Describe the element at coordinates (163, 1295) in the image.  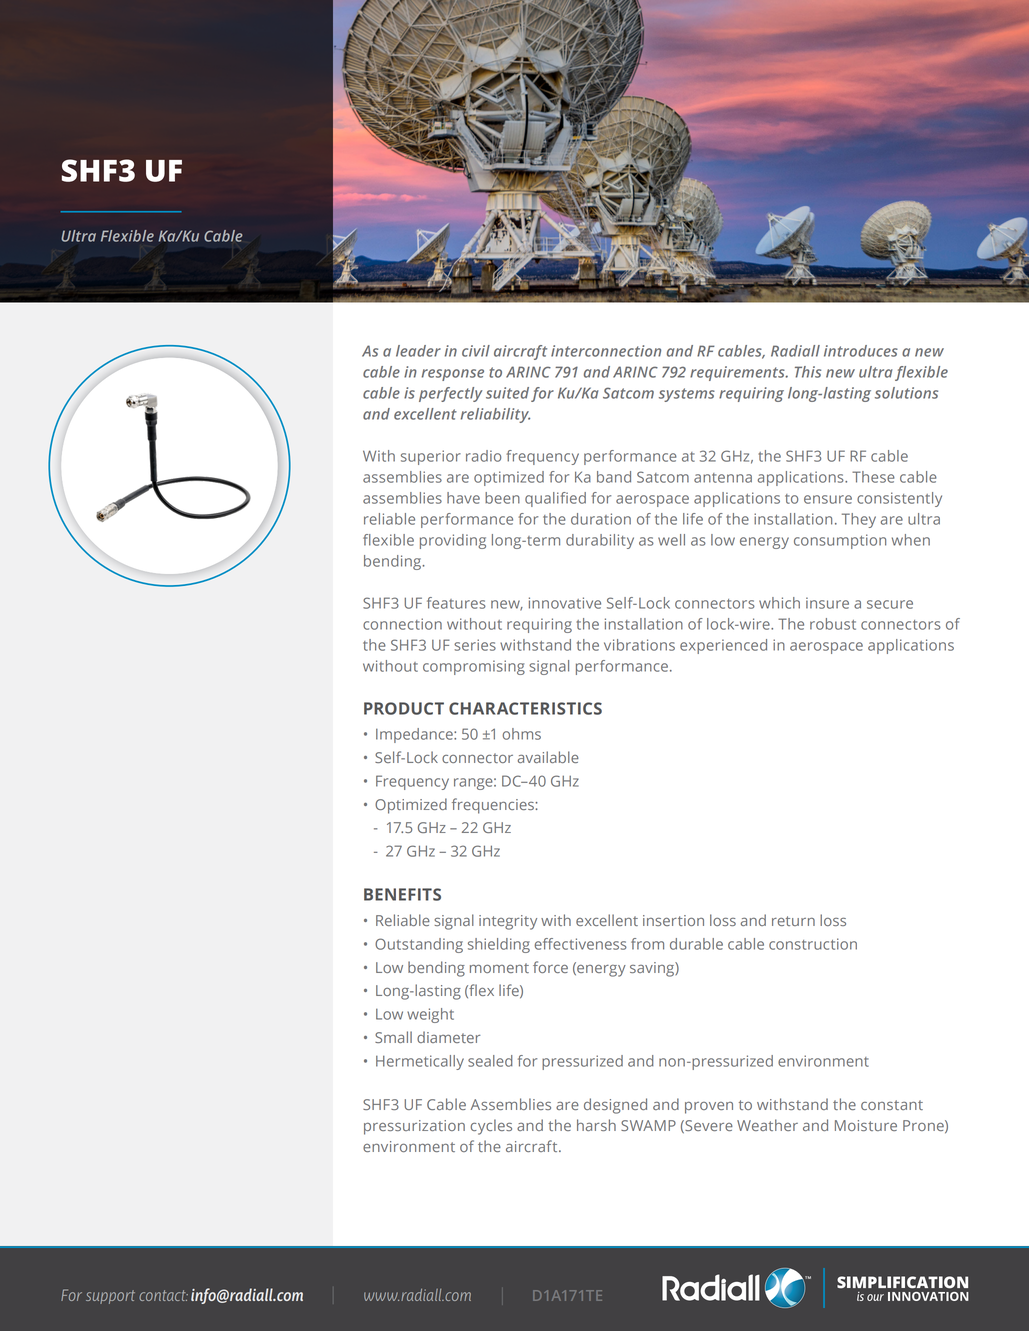
I see `contact` at that location.
